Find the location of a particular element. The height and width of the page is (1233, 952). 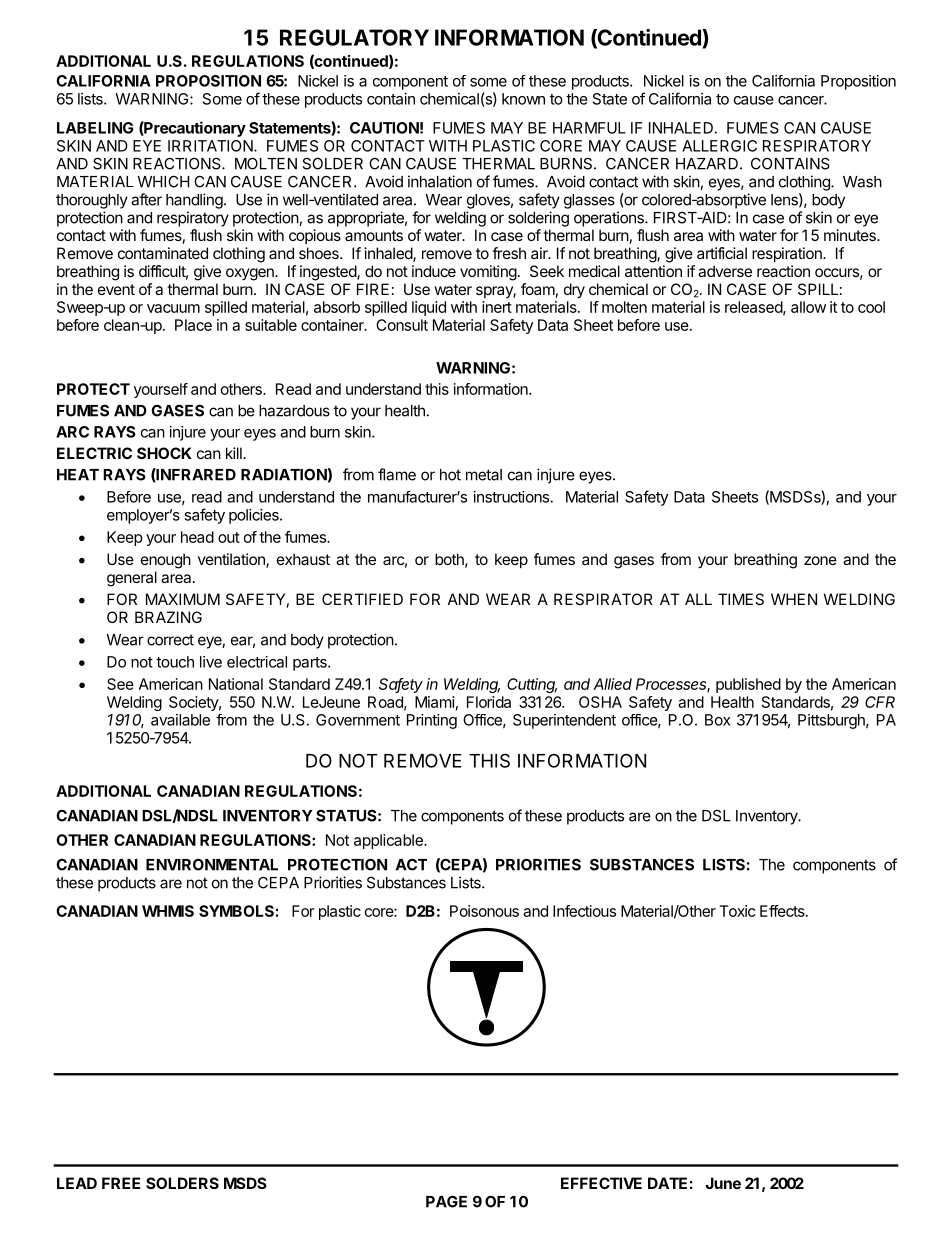

PAGE is located at coordinates (446, 1201).
